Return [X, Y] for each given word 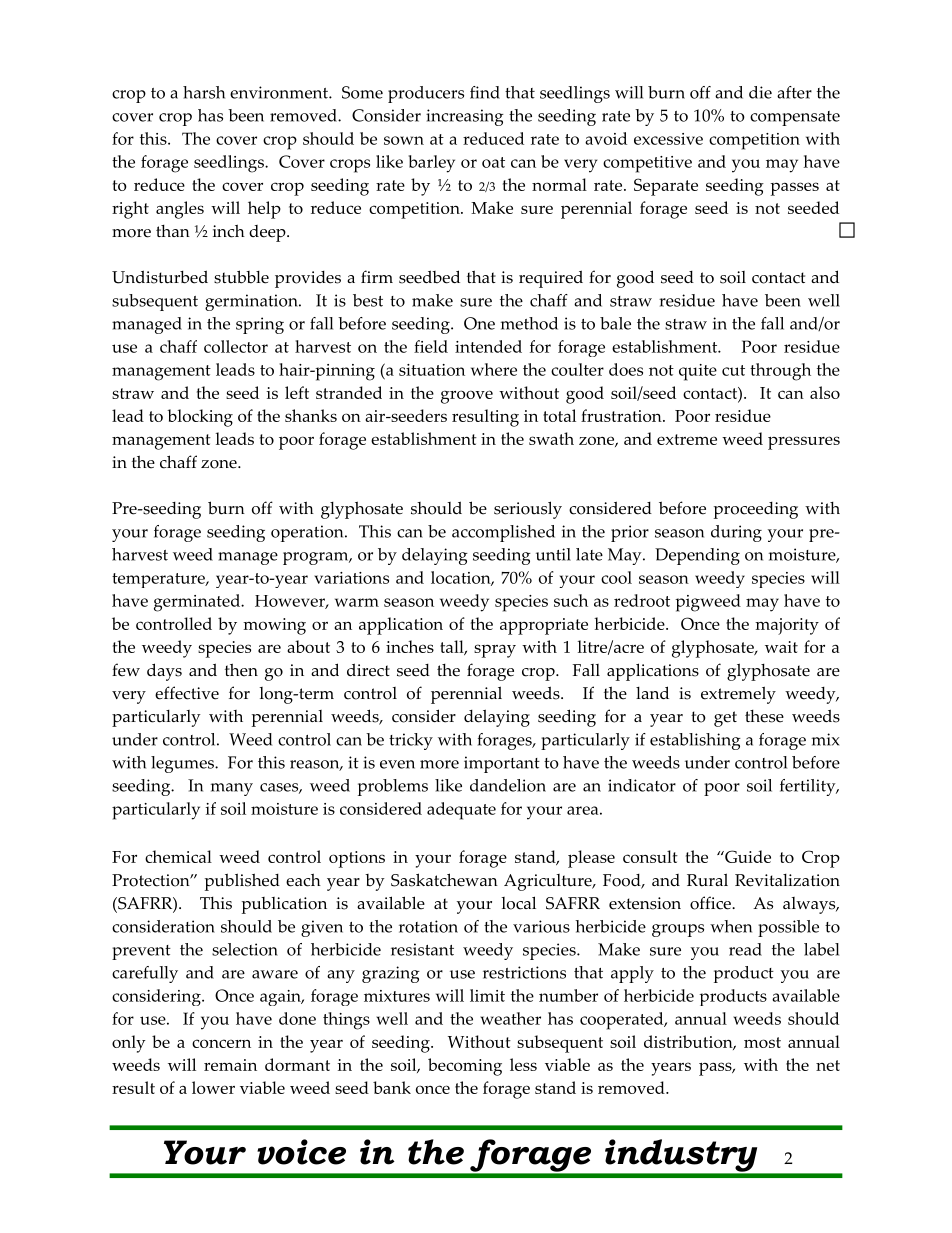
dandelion [508, 785]
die [760, 92]
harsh [204, 92]
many [232, 789]
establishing [695, 741]
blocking [200, 418]
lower [213, 1087]
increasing [465, 117]
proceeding [756, 510]
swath [551, 438]
